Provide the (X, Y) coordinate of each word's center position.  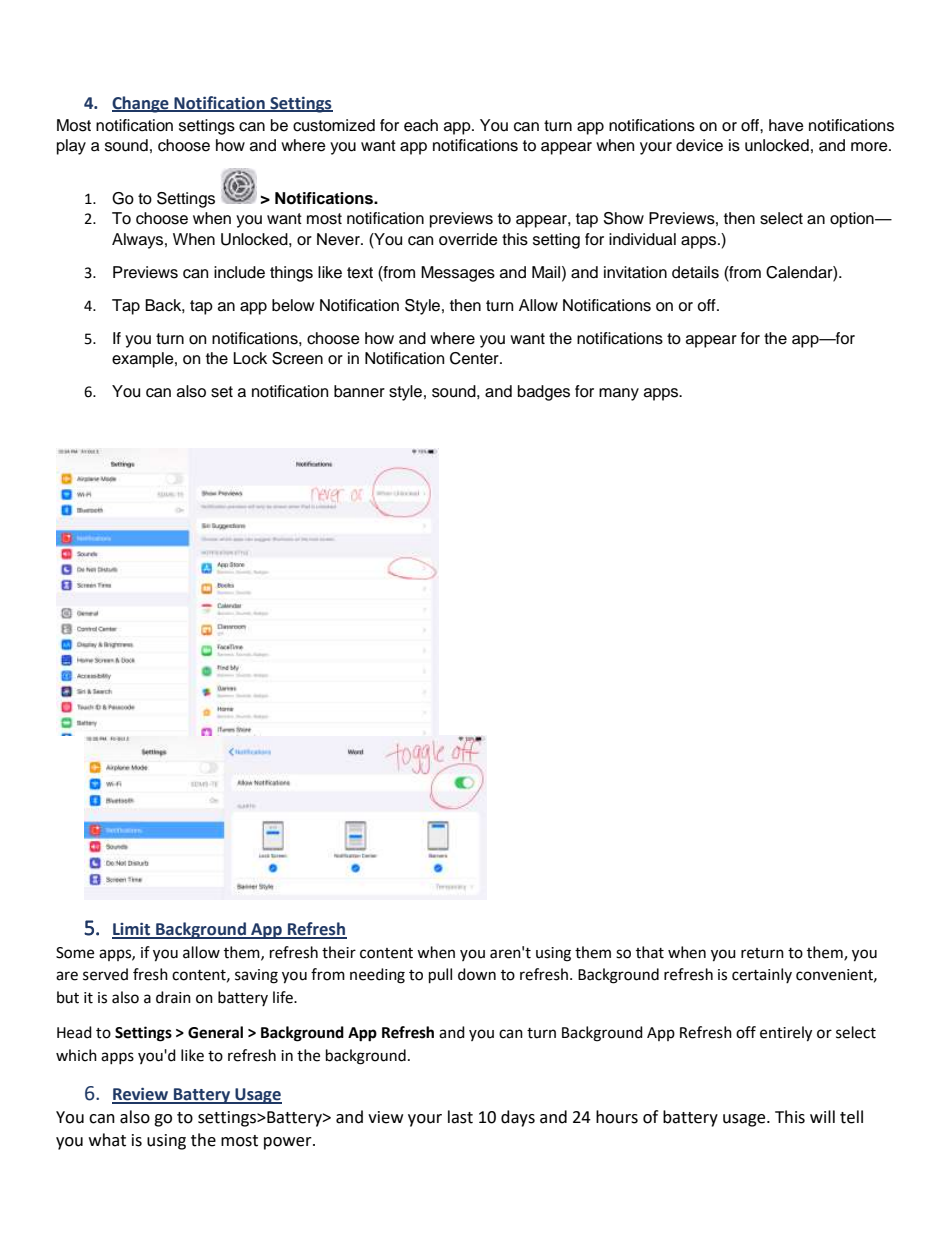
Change (141, 104)
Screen (297, 358)
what (107, 1140)
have (786, 125)
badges (544, 393)
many (619, 394)
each (421, 125)
